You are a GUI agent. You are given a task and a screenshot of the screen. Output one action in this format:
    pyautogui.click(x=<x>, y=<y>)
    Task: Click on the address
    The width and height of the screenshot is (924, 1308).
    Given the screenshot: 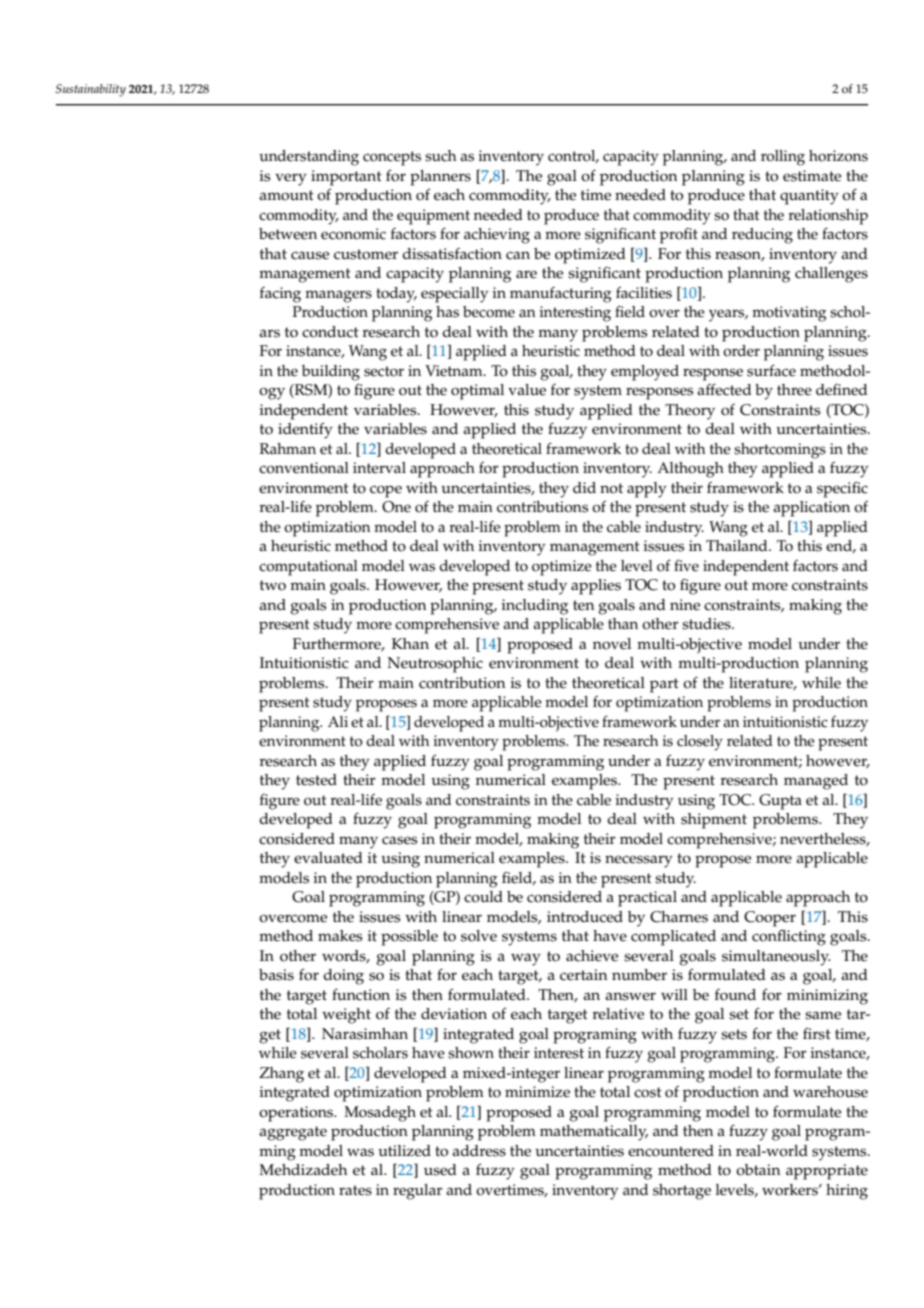 What is the action you would take?
    pyautogui.click(x=479, y=1151)
